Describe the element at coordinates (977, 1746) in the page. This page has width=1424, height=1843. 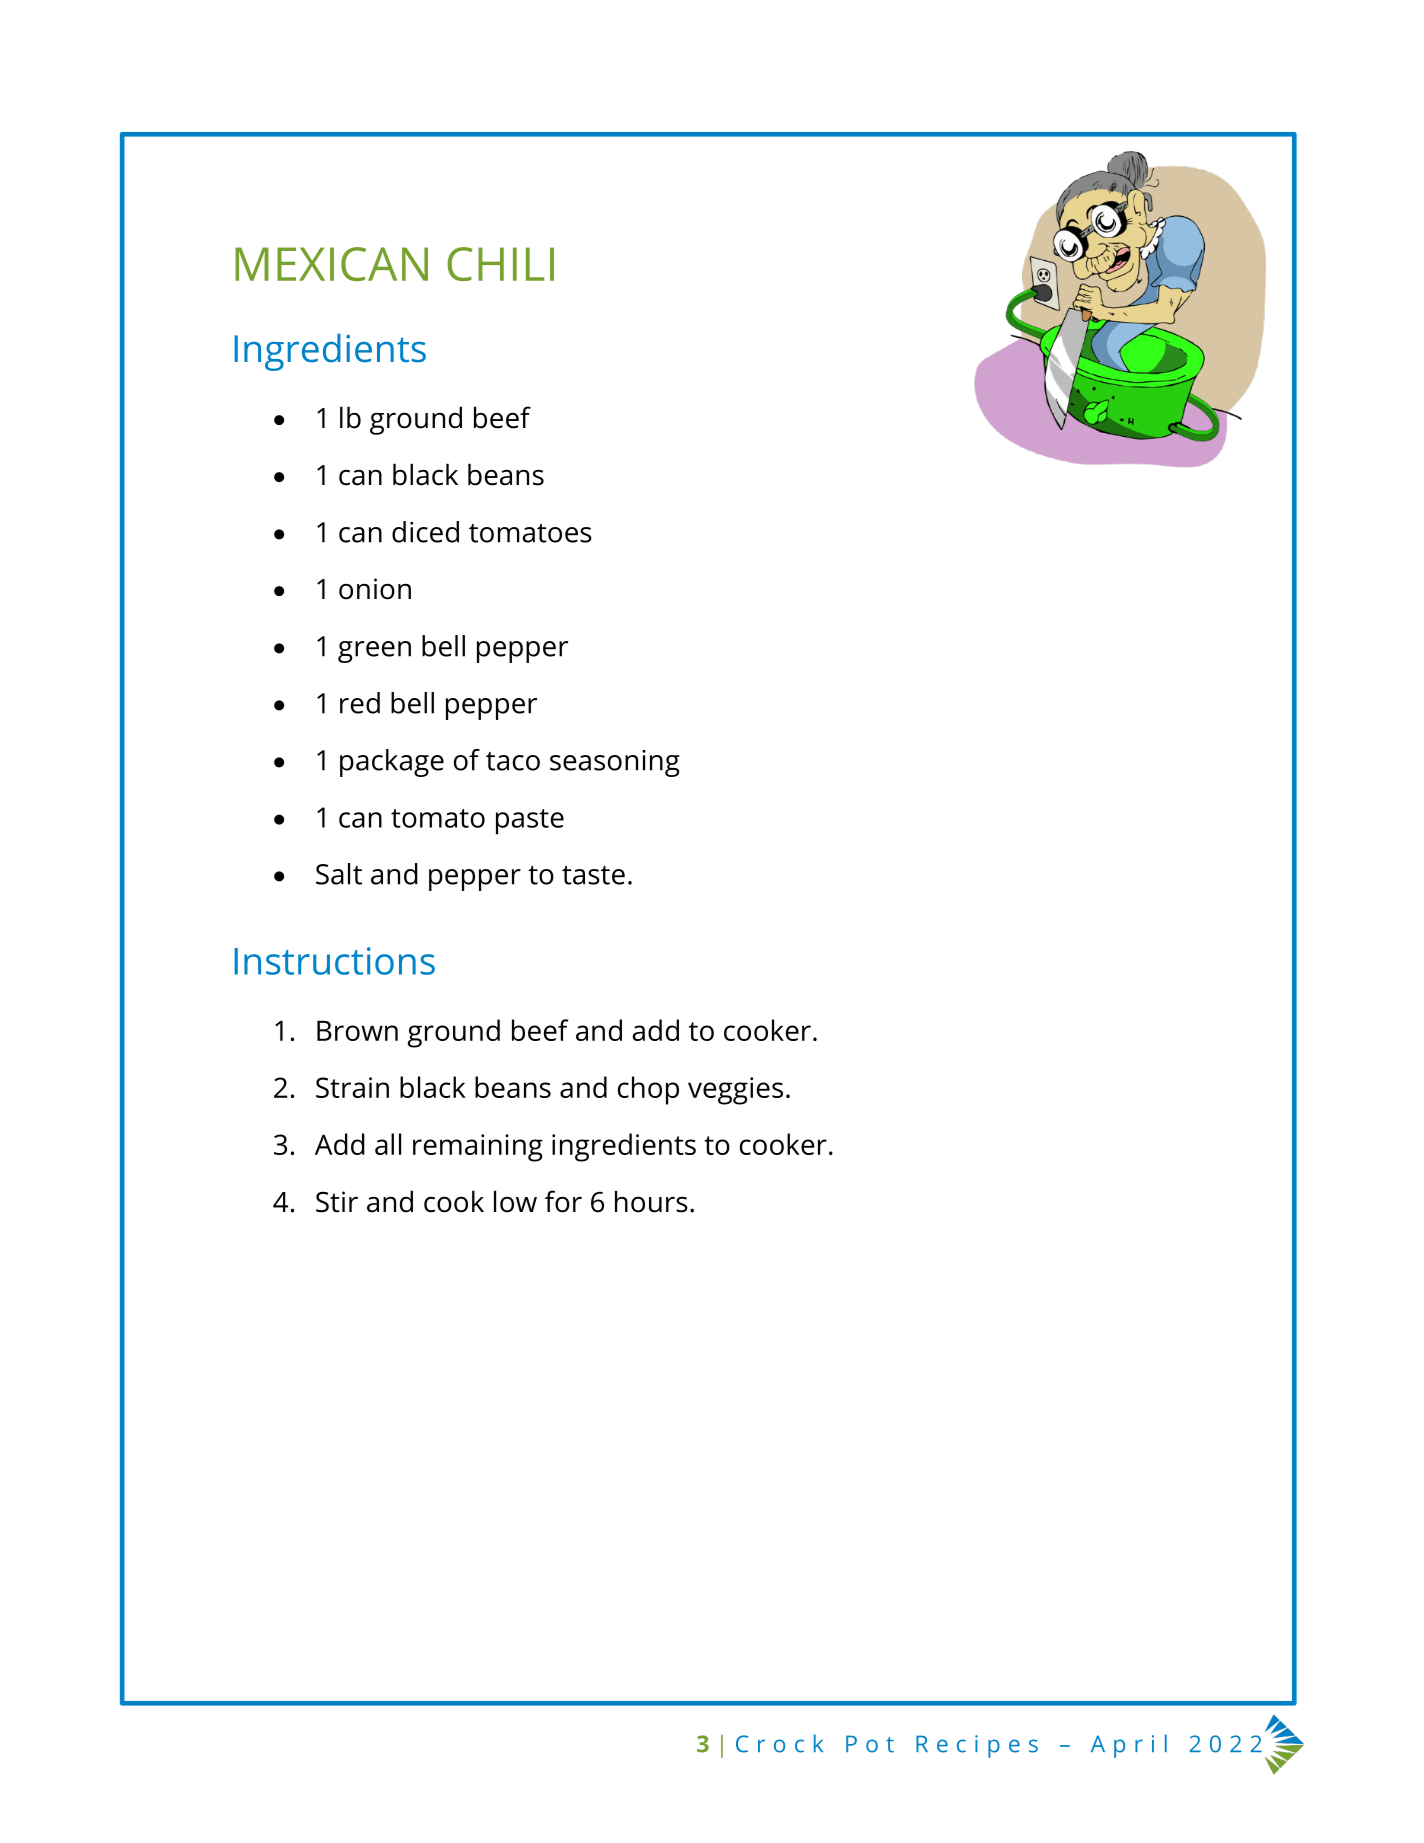
I see `Recipes` at that location.
